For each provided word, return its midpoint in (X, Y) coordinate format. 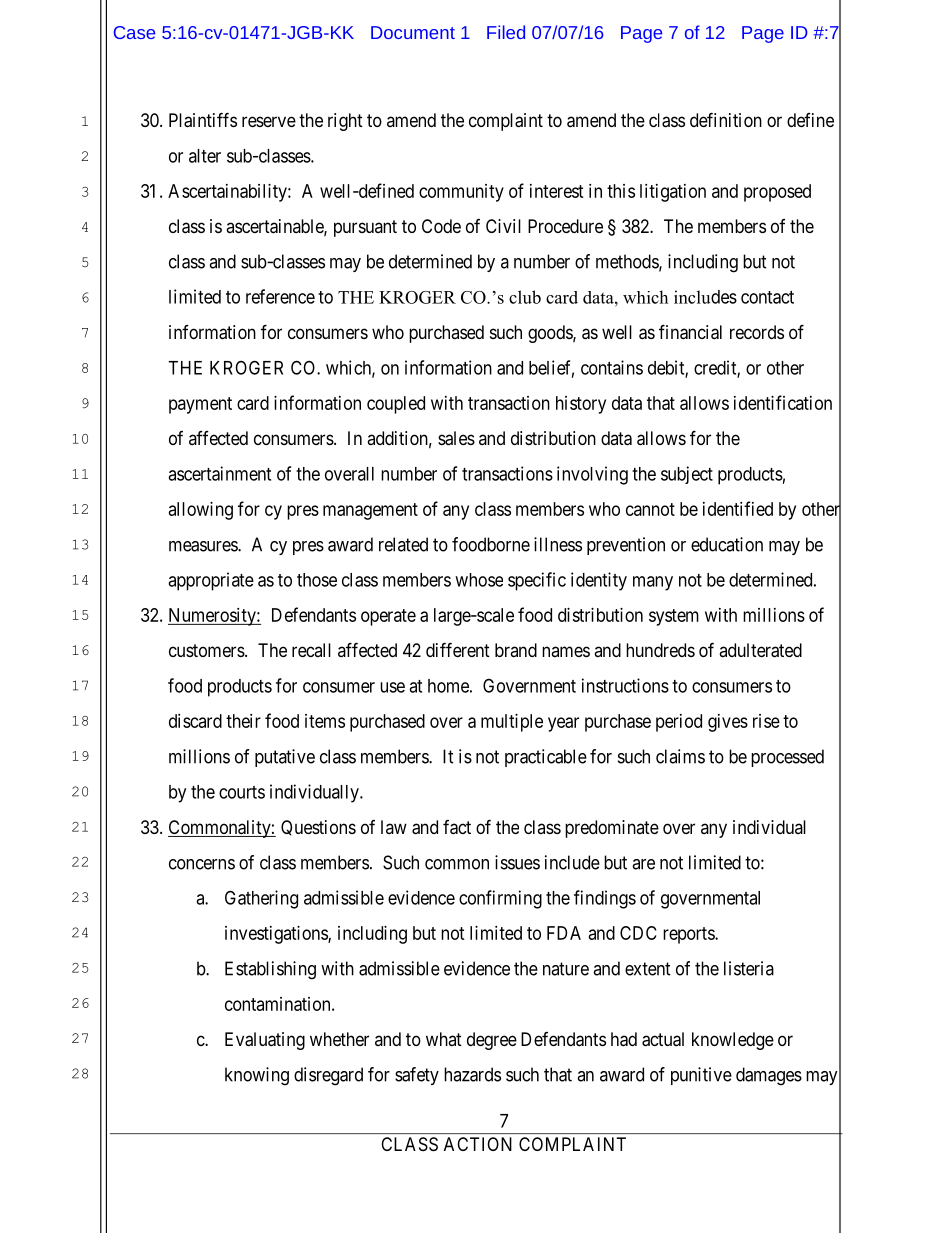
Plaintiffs (203, 120)
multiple (512, 723)
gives (728, 723)
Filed (506, 32)
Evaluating (265, 1041)
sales (456, 438)
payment (200, 405)
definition (726, 119)
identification (783, 402)
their (243, 721)
